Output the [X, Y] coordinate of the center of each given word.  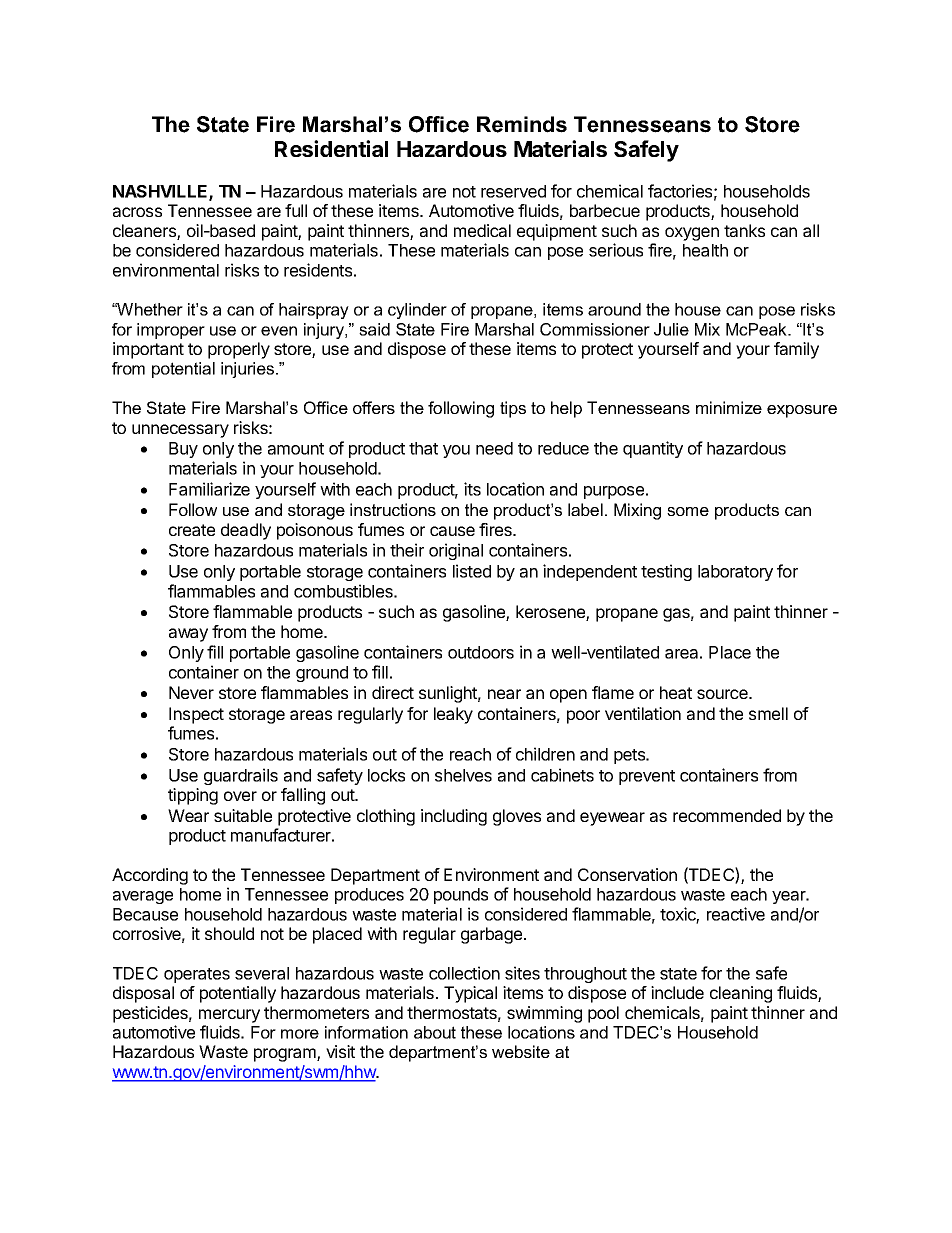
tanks [744, 230]
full [296, 210]
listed [472, 571]
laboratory [735, 573]
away [188, 635]
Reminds [522, 124]
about [435, 1032]
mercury [229, 1016]
